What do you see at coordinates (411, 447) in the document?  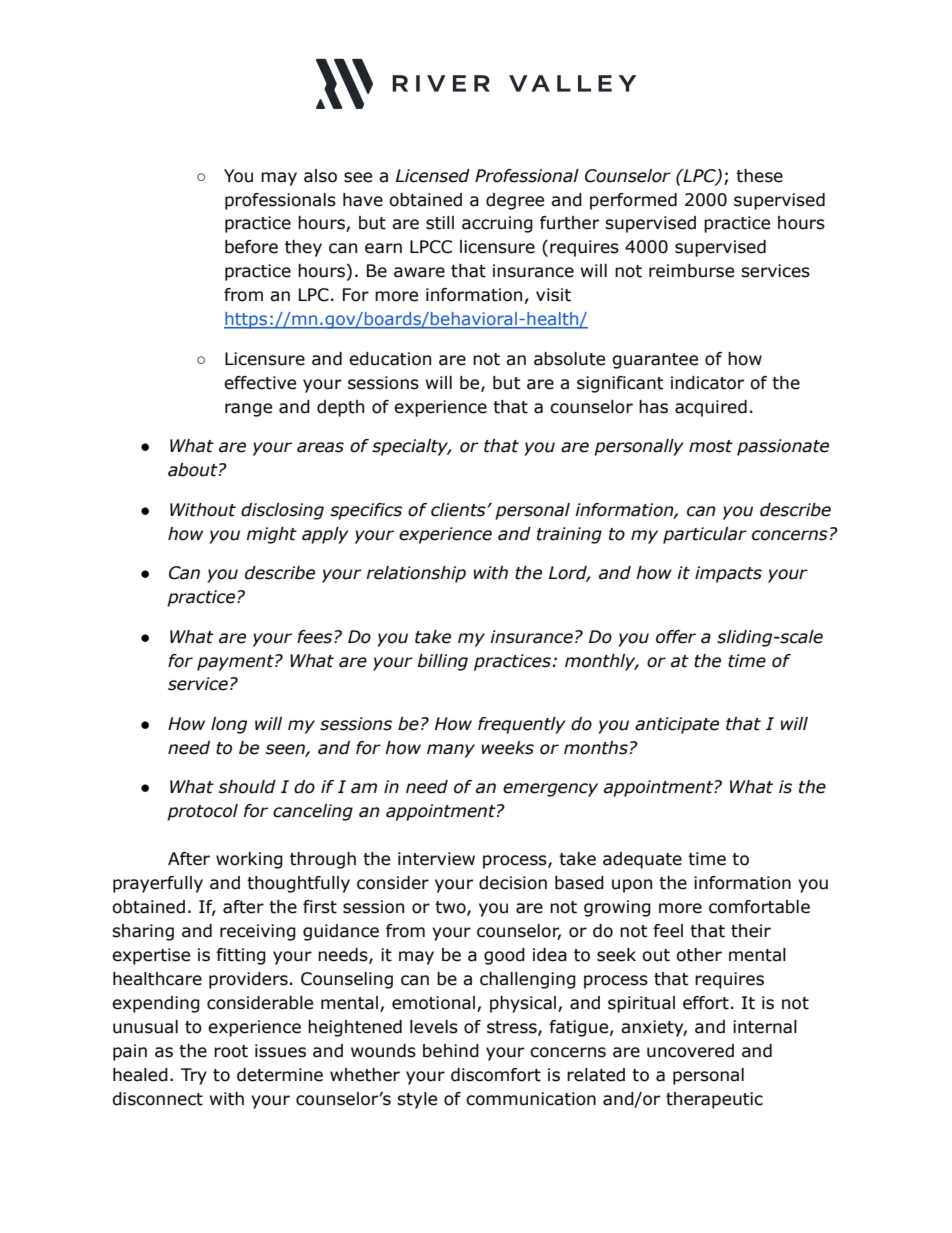 I see `specialty` at bounding box center [411, 447].
